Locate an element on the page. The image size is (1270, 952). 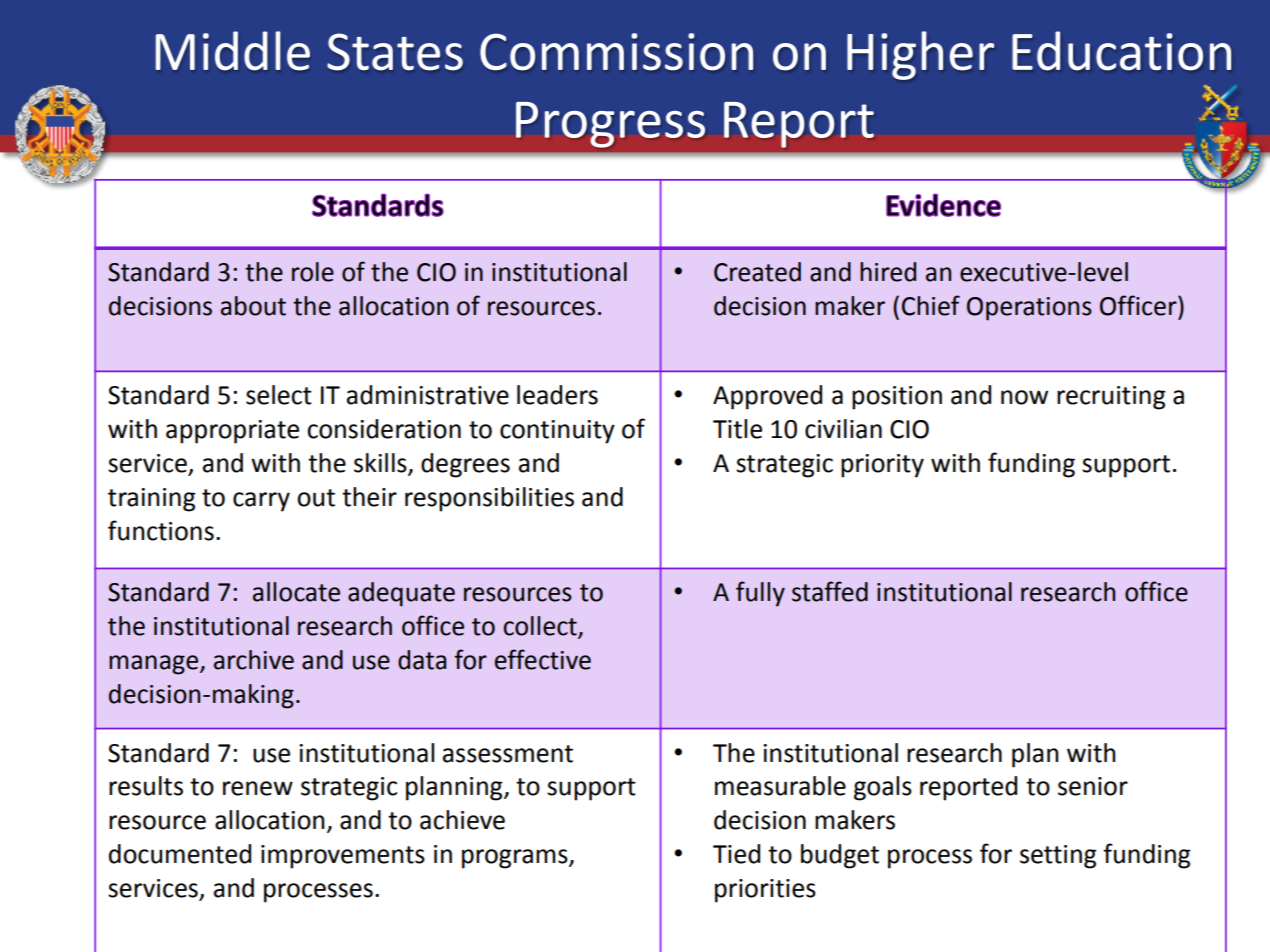
about is located at coordinates (253, 306).
